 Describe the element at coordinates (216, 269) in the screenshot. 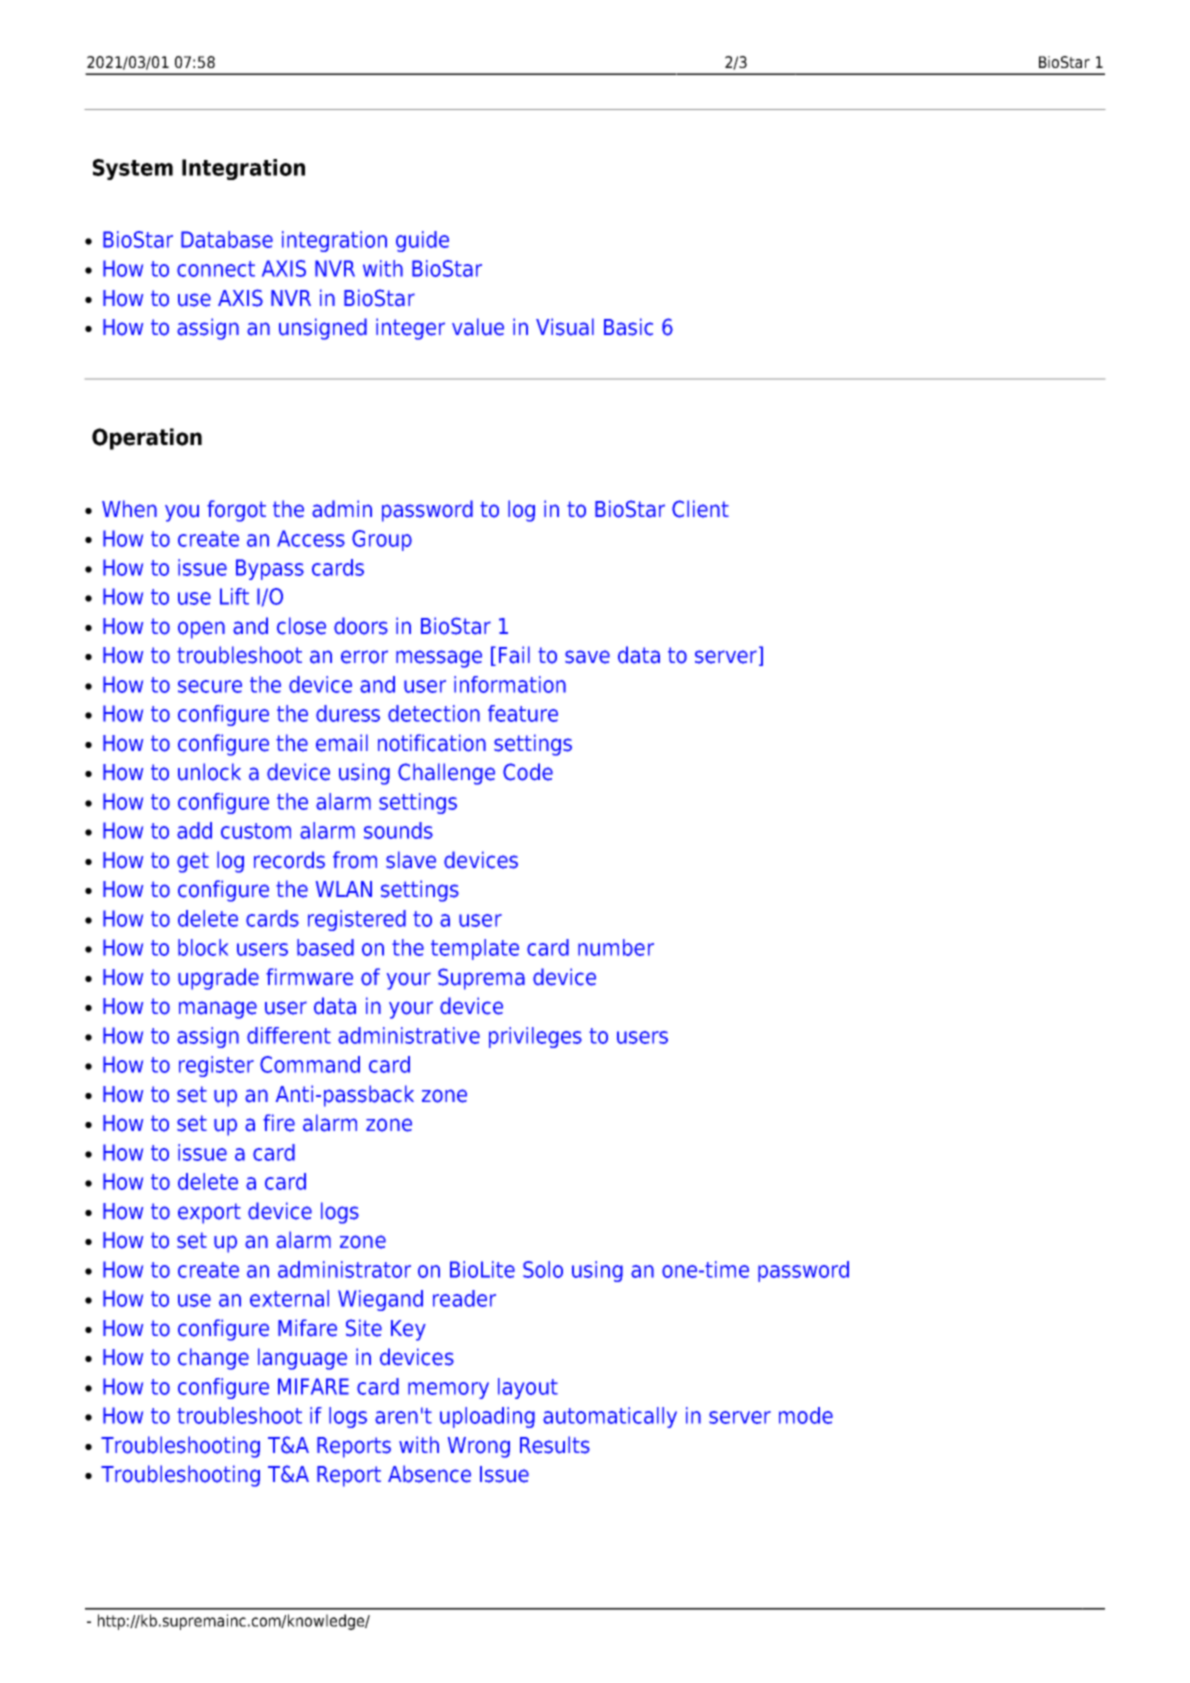

I see `connect` at that location.
